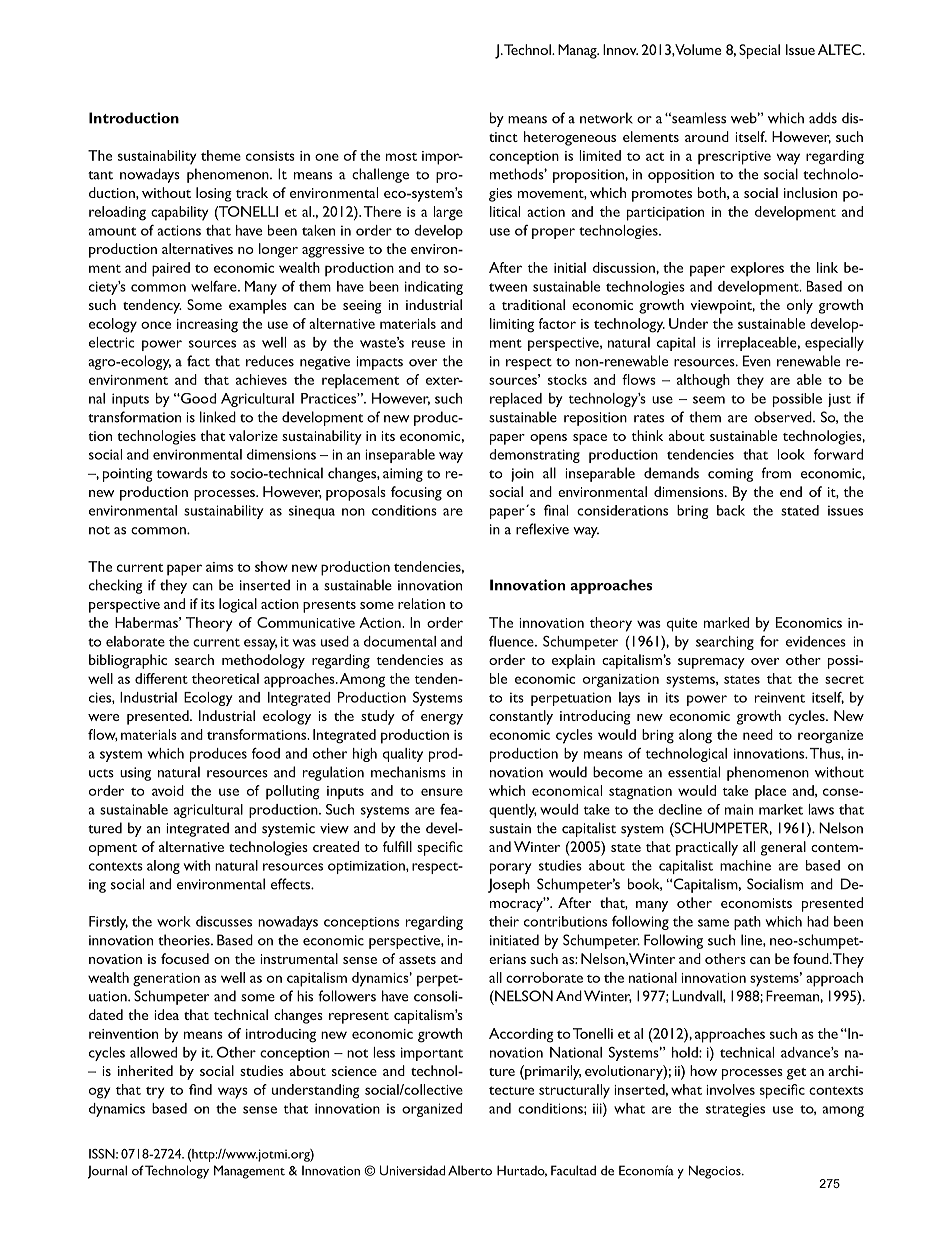 This screenshot has width=952, height=1233. Describe the element at coordinates (730, 1089) in the screenshot. I see `involves` at that location.
